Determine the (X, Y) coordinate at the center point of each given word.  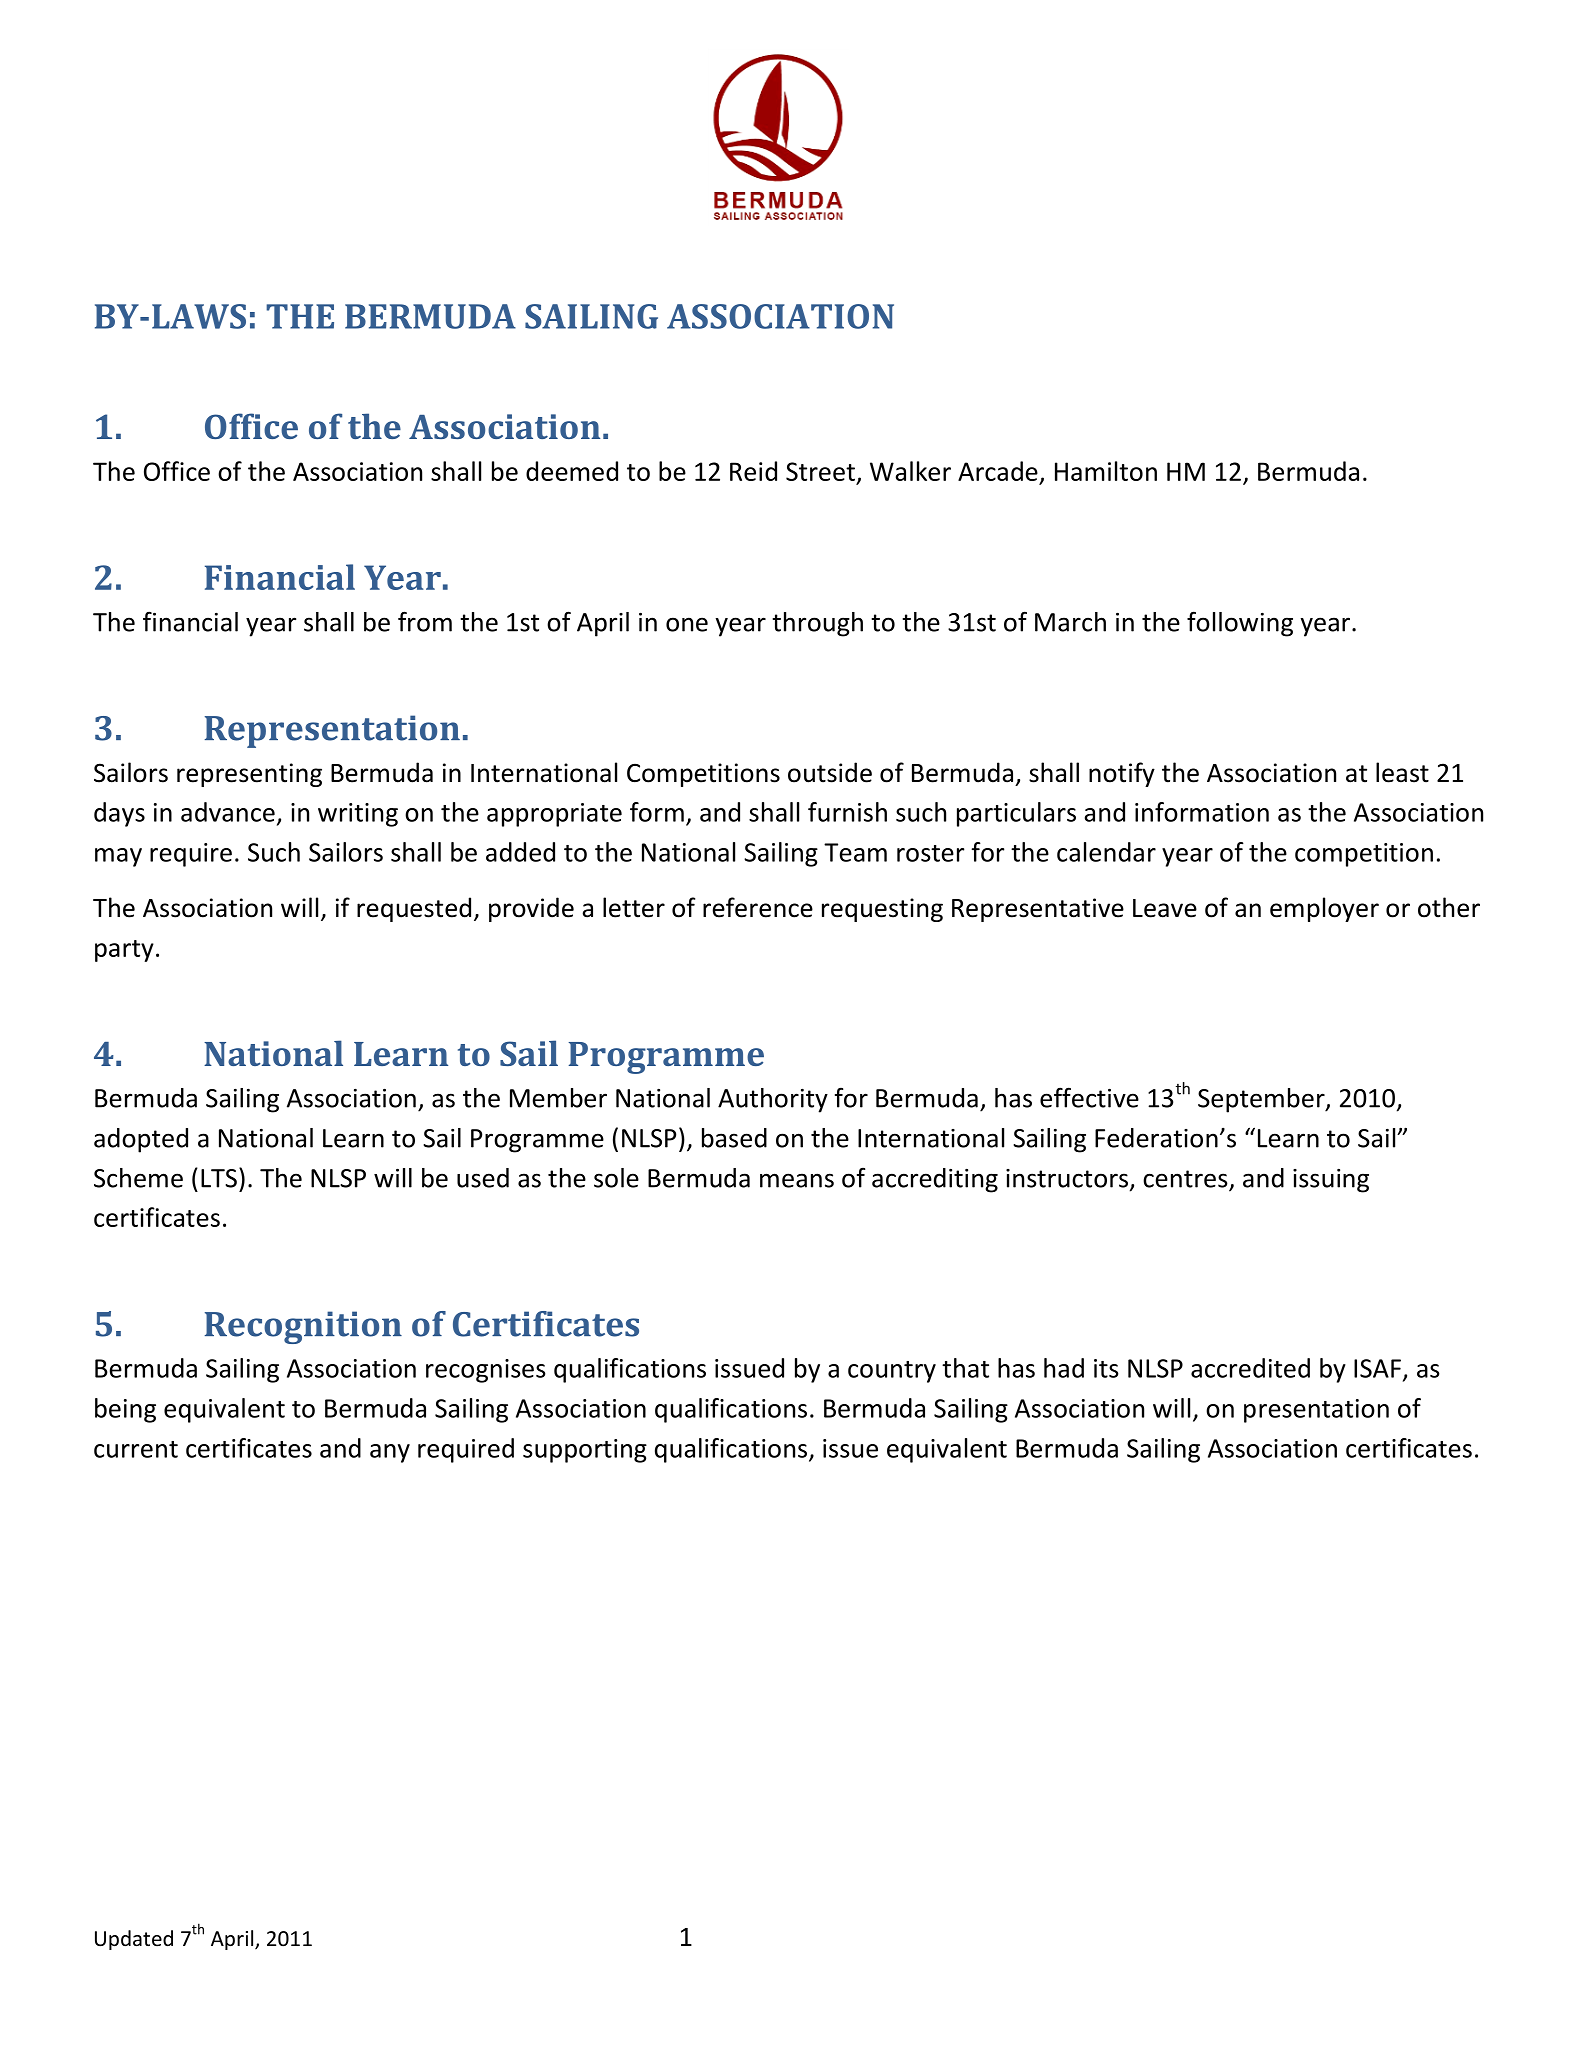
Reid (753, 471)
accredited (1250, 1368)
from (425, 621)
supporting (585, 1451)
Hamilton (1106, 471)
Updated (134, 1940)
